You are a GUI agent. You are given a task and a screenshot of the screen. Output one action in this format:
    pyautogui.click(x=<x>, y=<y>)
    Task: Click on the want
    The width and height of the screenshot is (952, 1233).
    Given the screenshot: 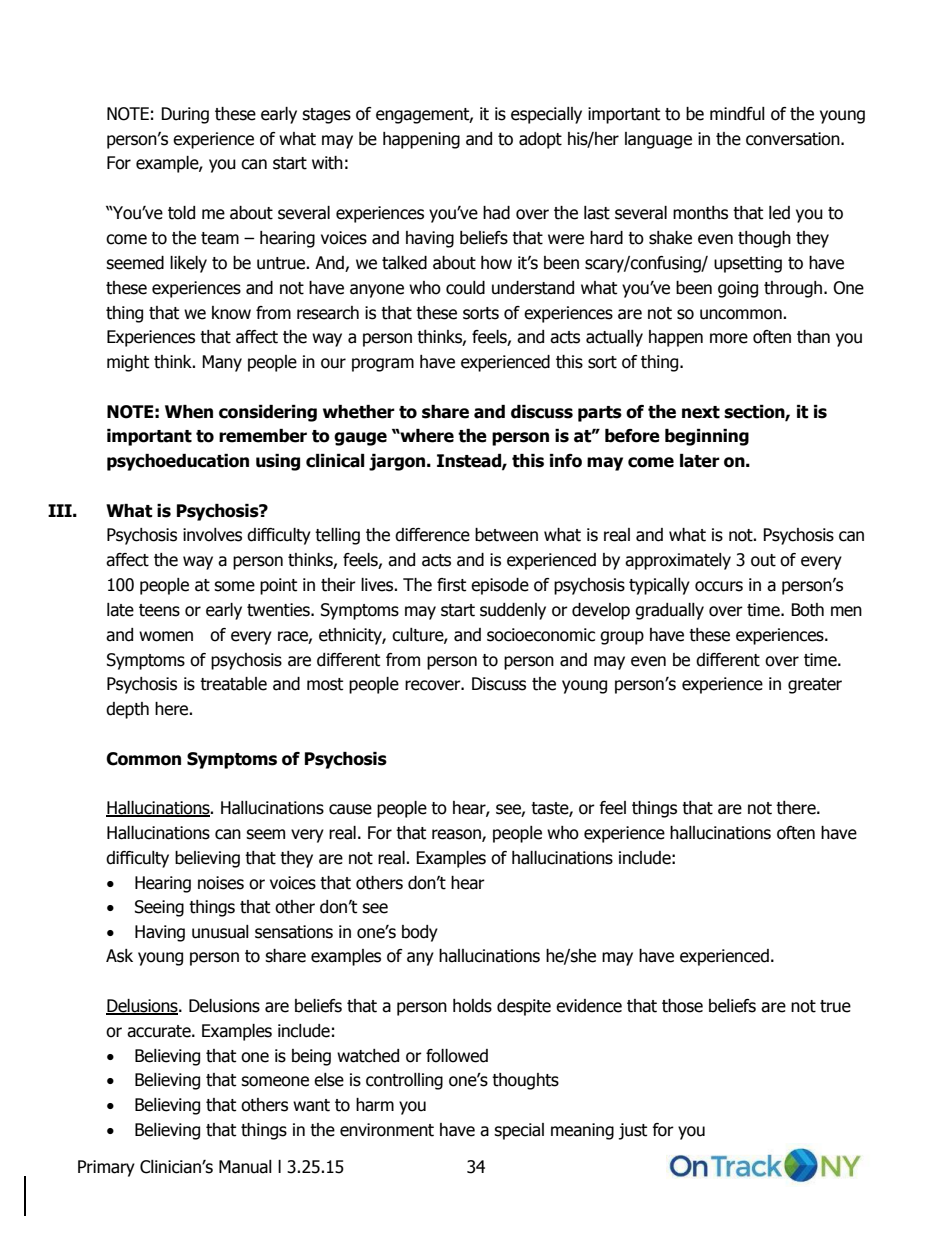 What is the action you would take?
    pyautogui.click(x=311, y=1105)
